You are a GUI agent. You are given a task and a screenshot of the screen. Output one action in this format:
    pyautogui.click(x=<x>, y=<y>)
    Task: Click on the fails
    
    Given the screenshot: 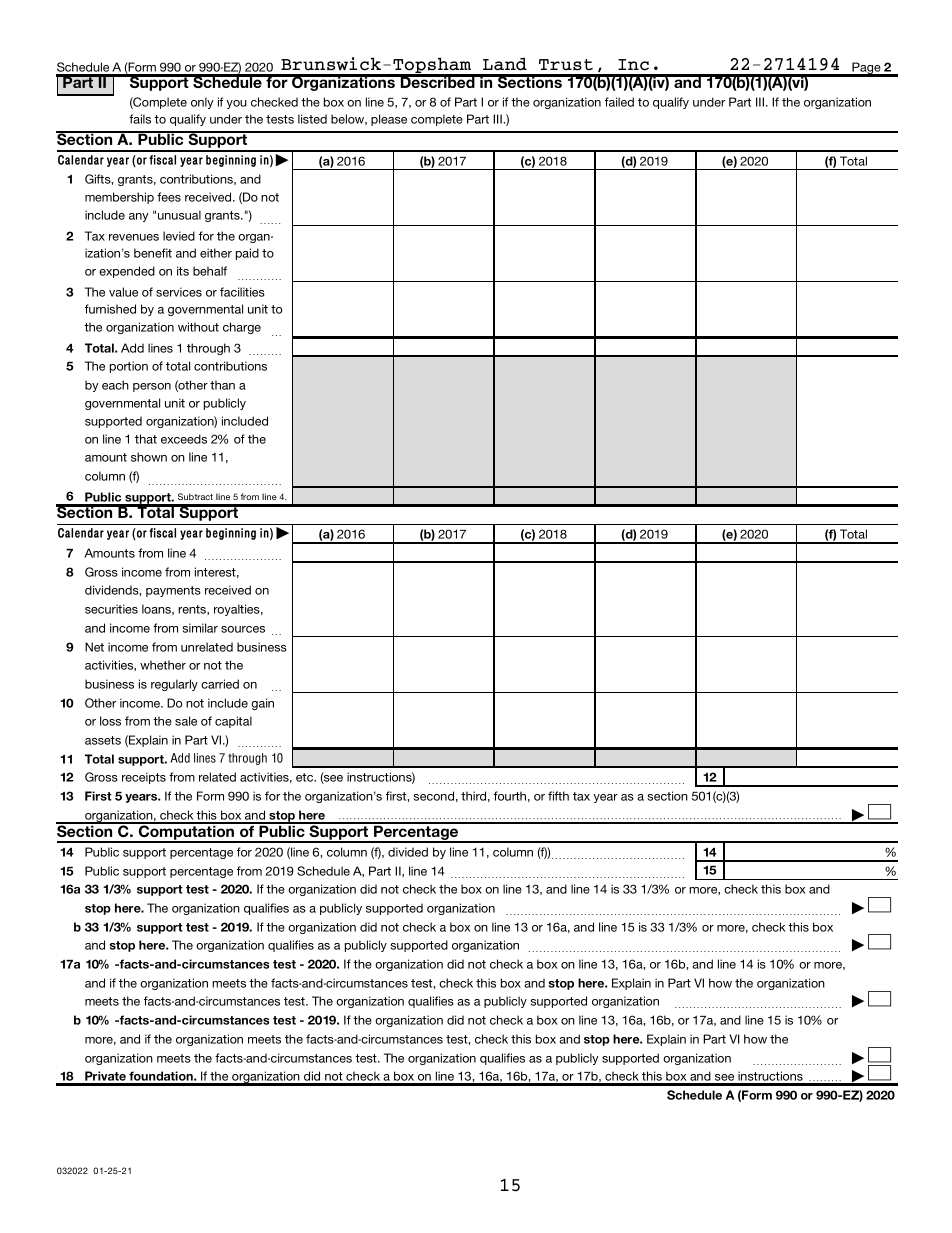 What is the action you would take?
    pyautogui.click(x=140, y=119)
